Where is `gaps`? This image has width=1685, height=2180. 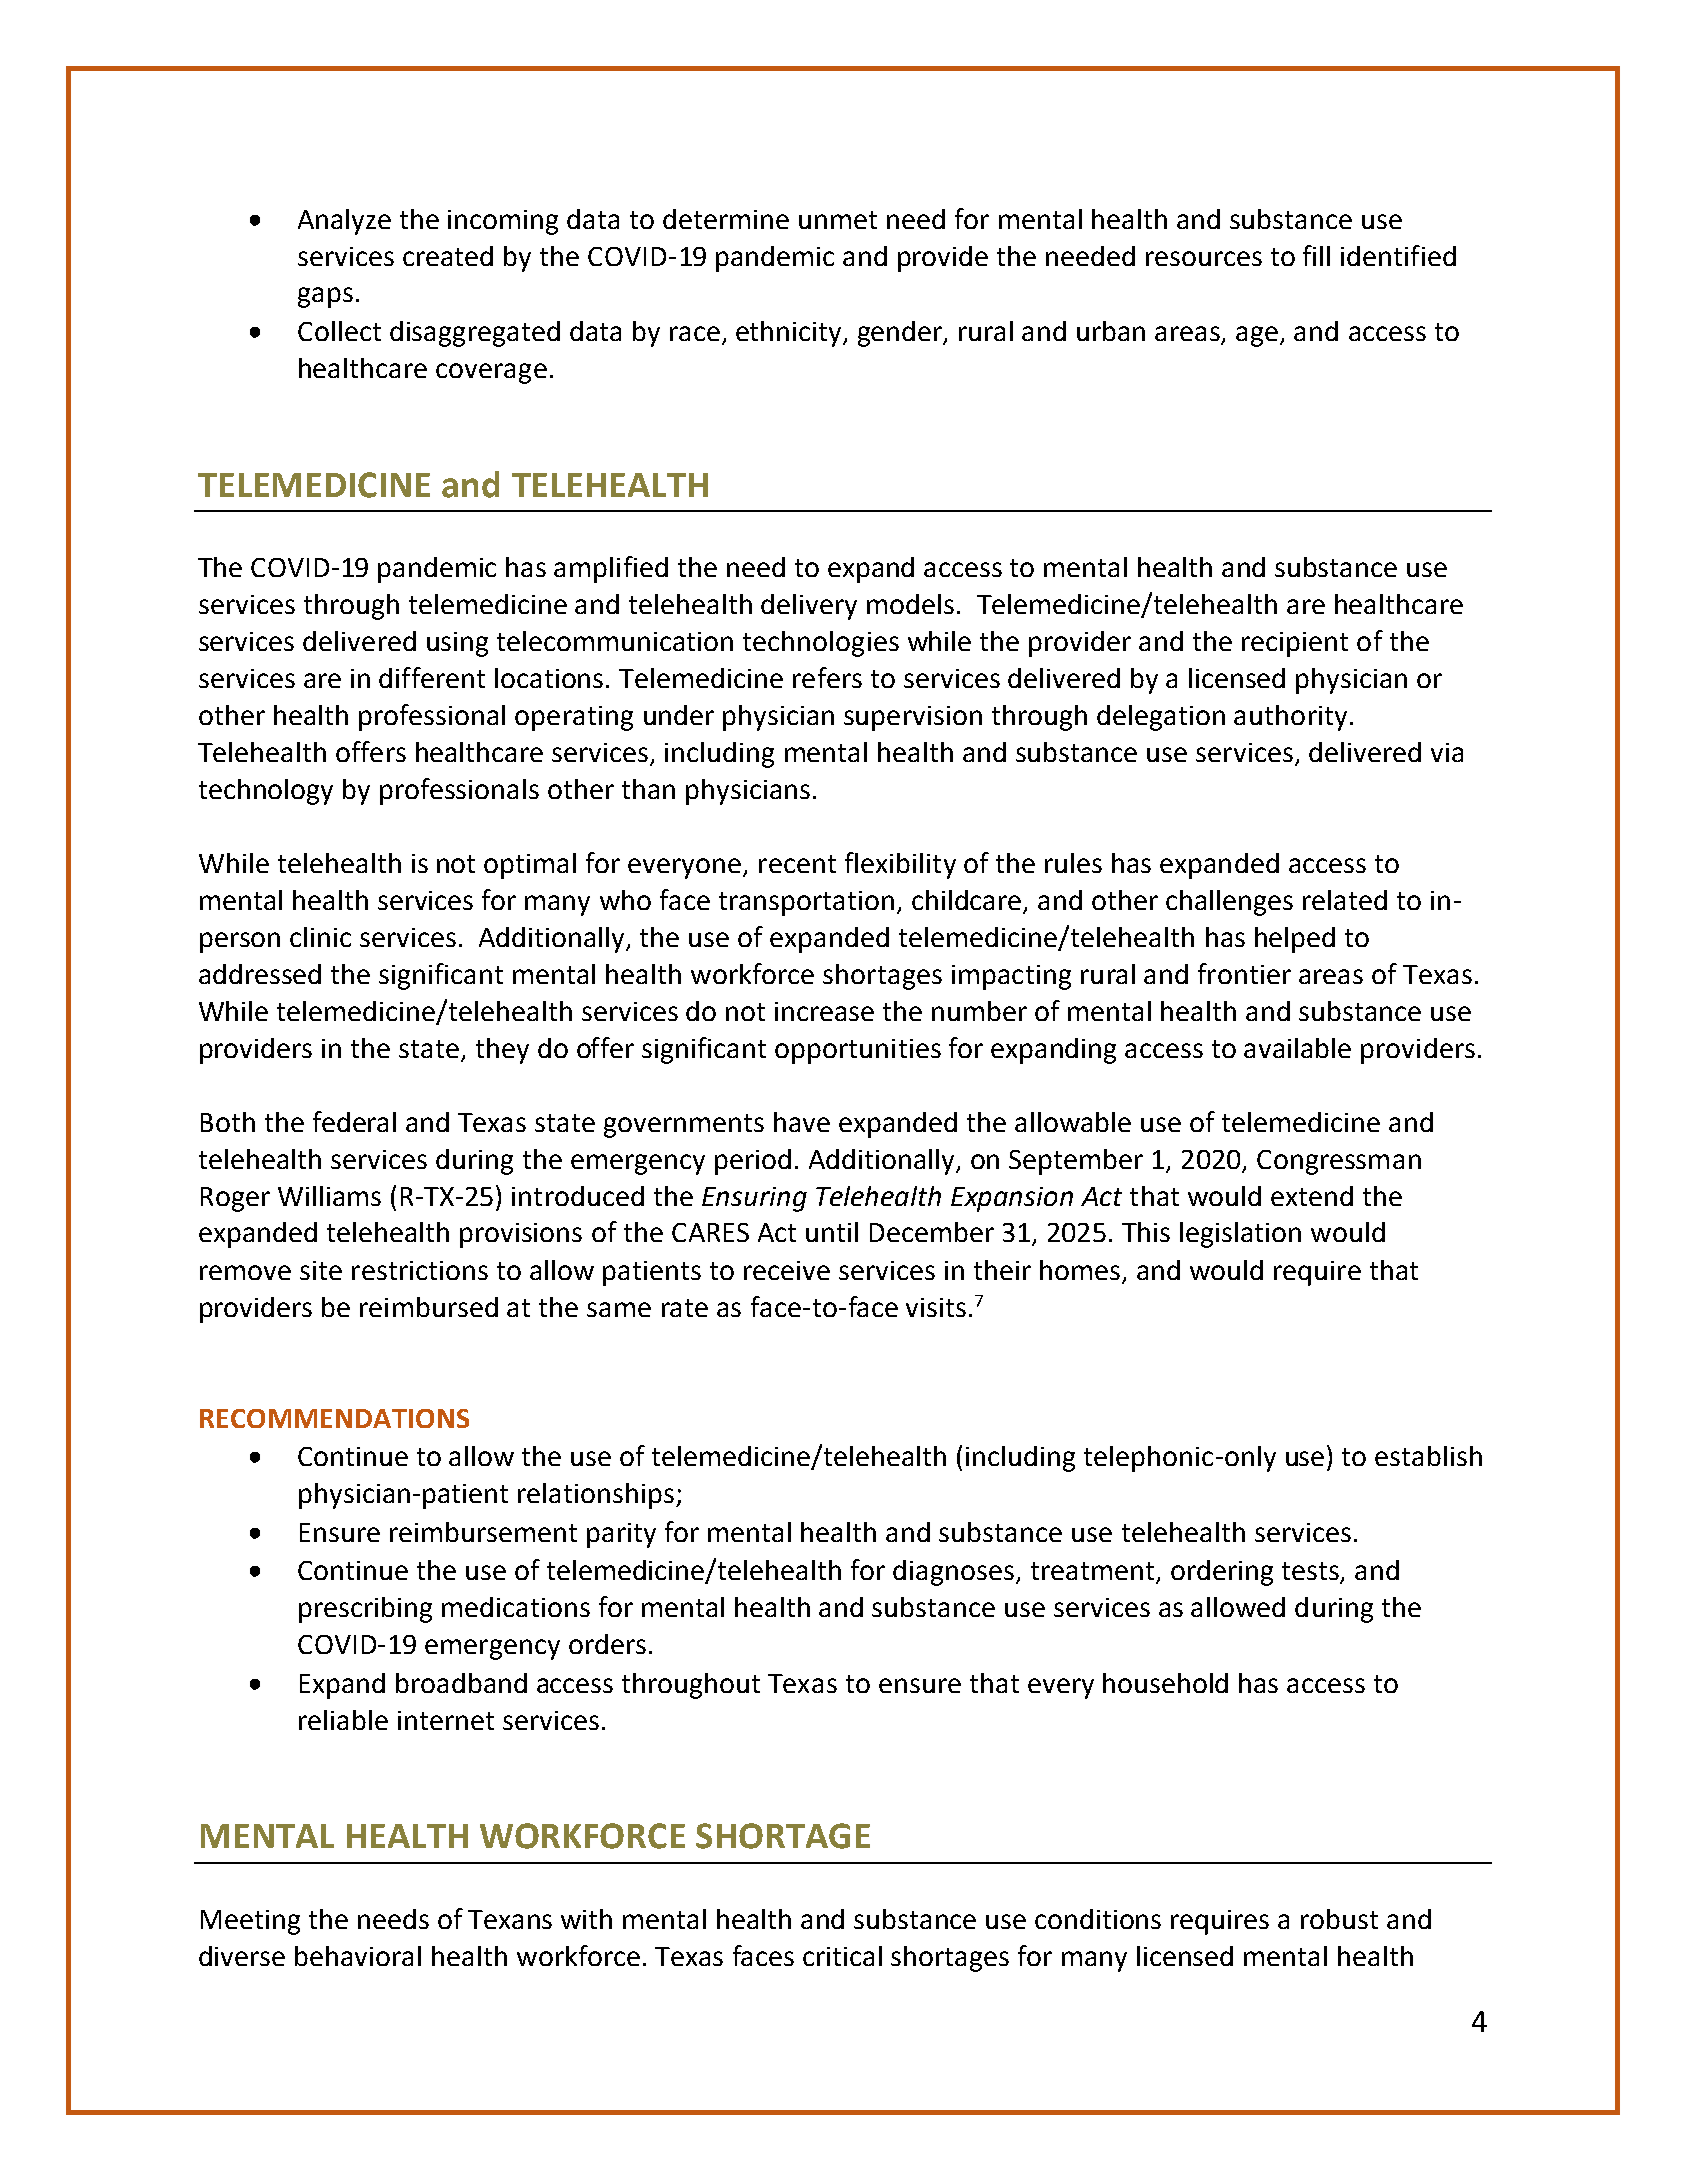 gaps is located at coordinates (325, 297).
